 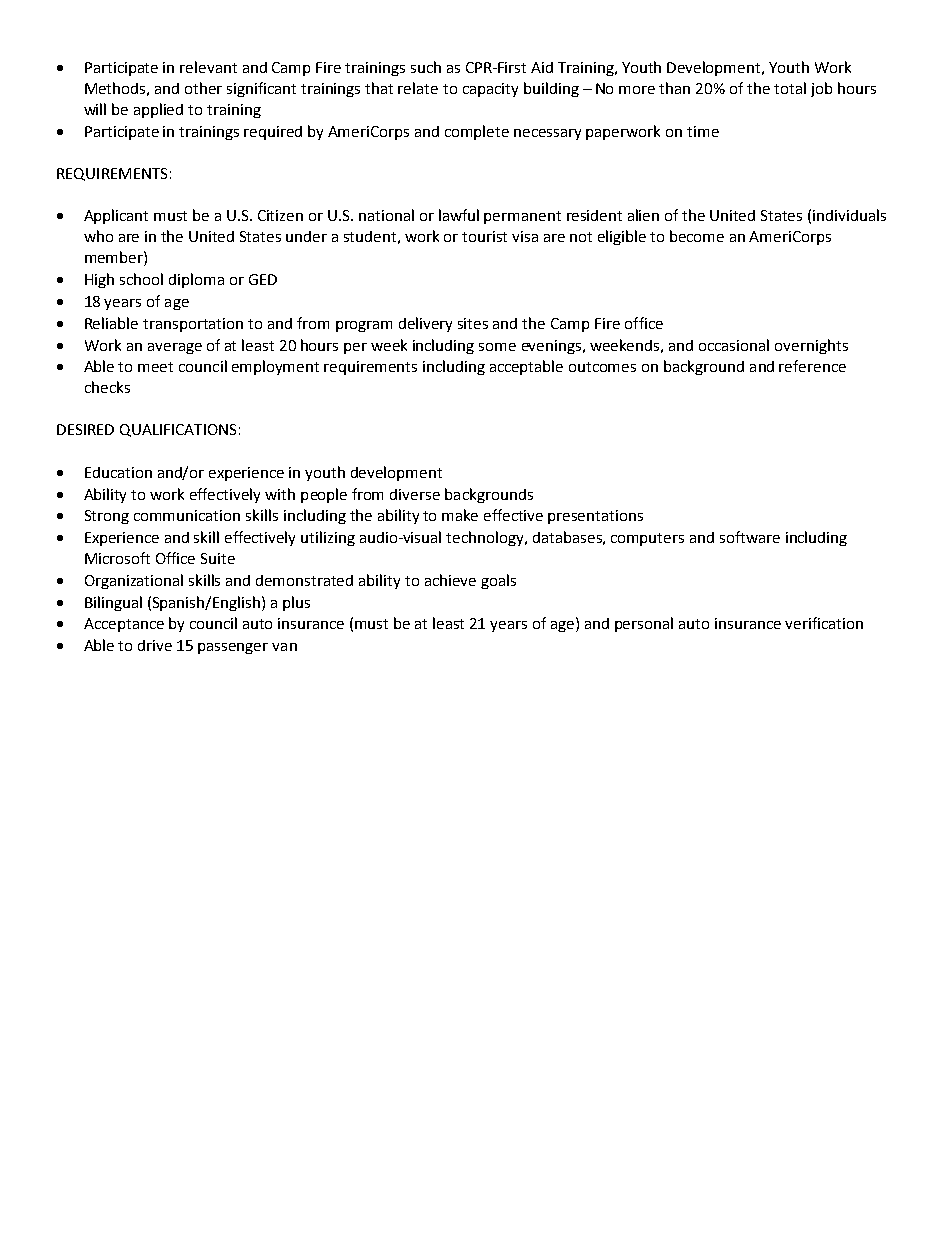 What do you see at coordinates (187, 515) in the screenshot?
I see `communication` at bounding box center [187, 515].
